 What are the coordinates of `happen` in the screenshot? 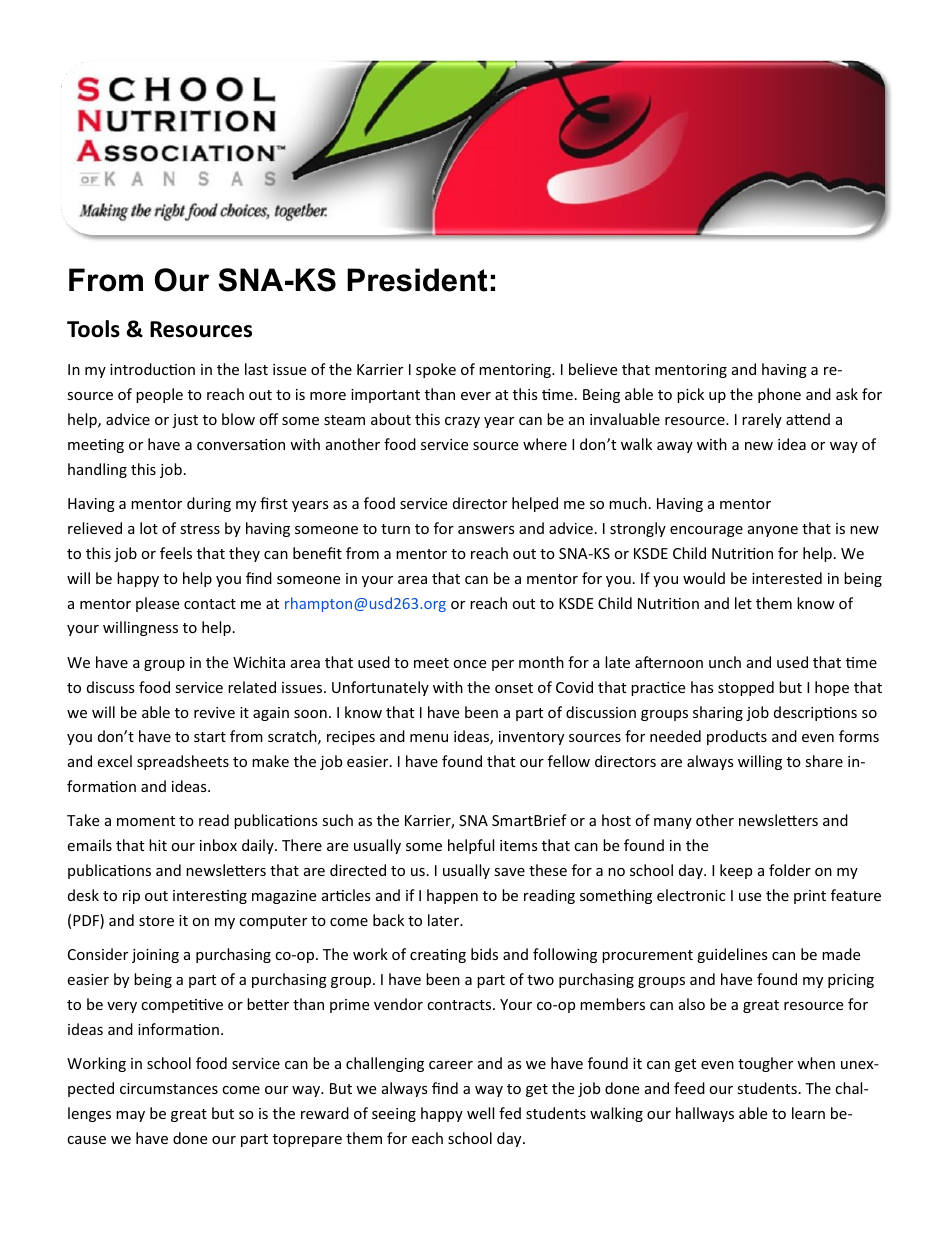 It's located at (452, 896).
